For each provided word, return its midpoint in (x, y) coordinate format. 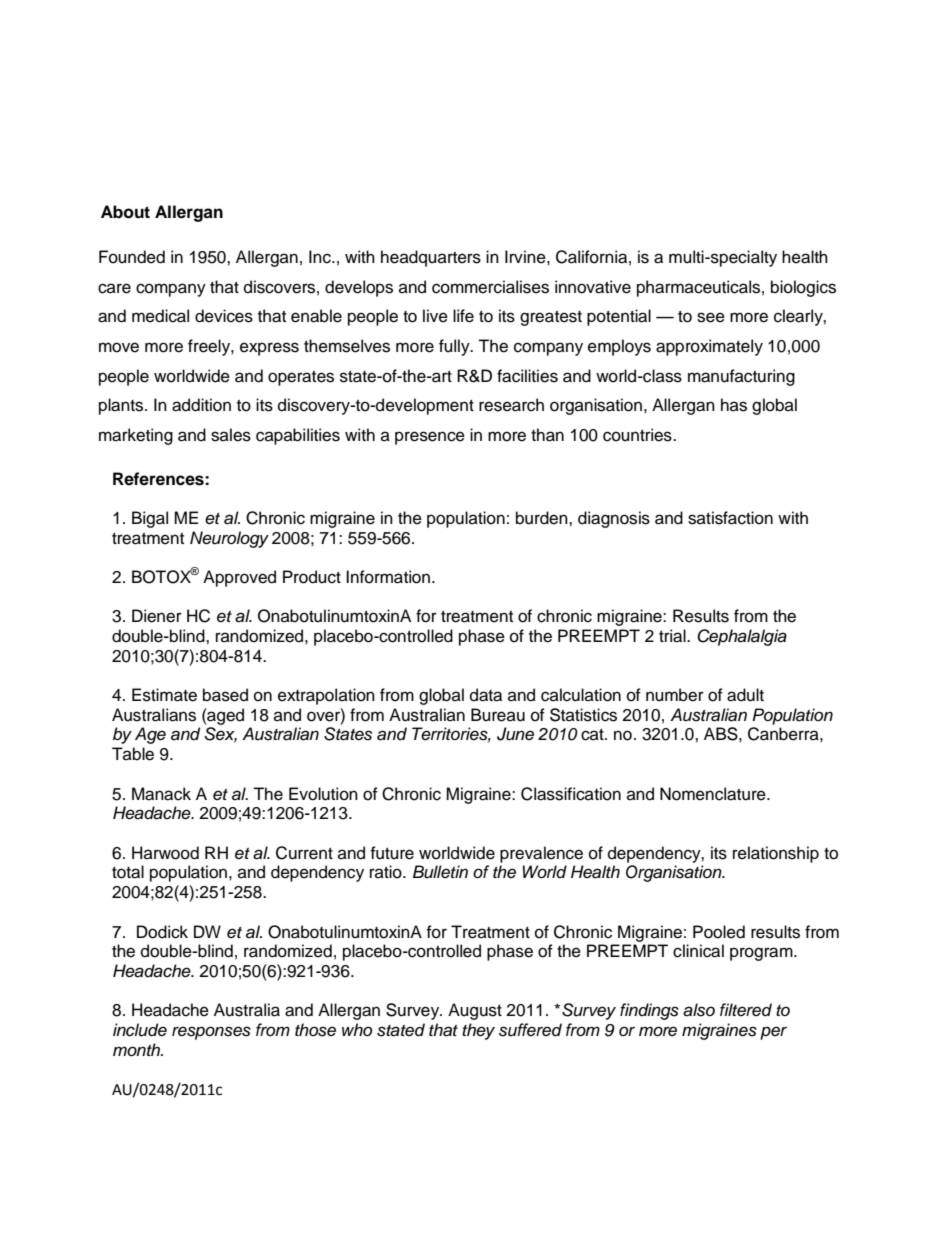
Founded (132, 257)
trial (673, 636)
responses (211, 1033)
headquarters (431, 258)
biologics (803, 288)
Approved (239, 578)
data (486, 695)
